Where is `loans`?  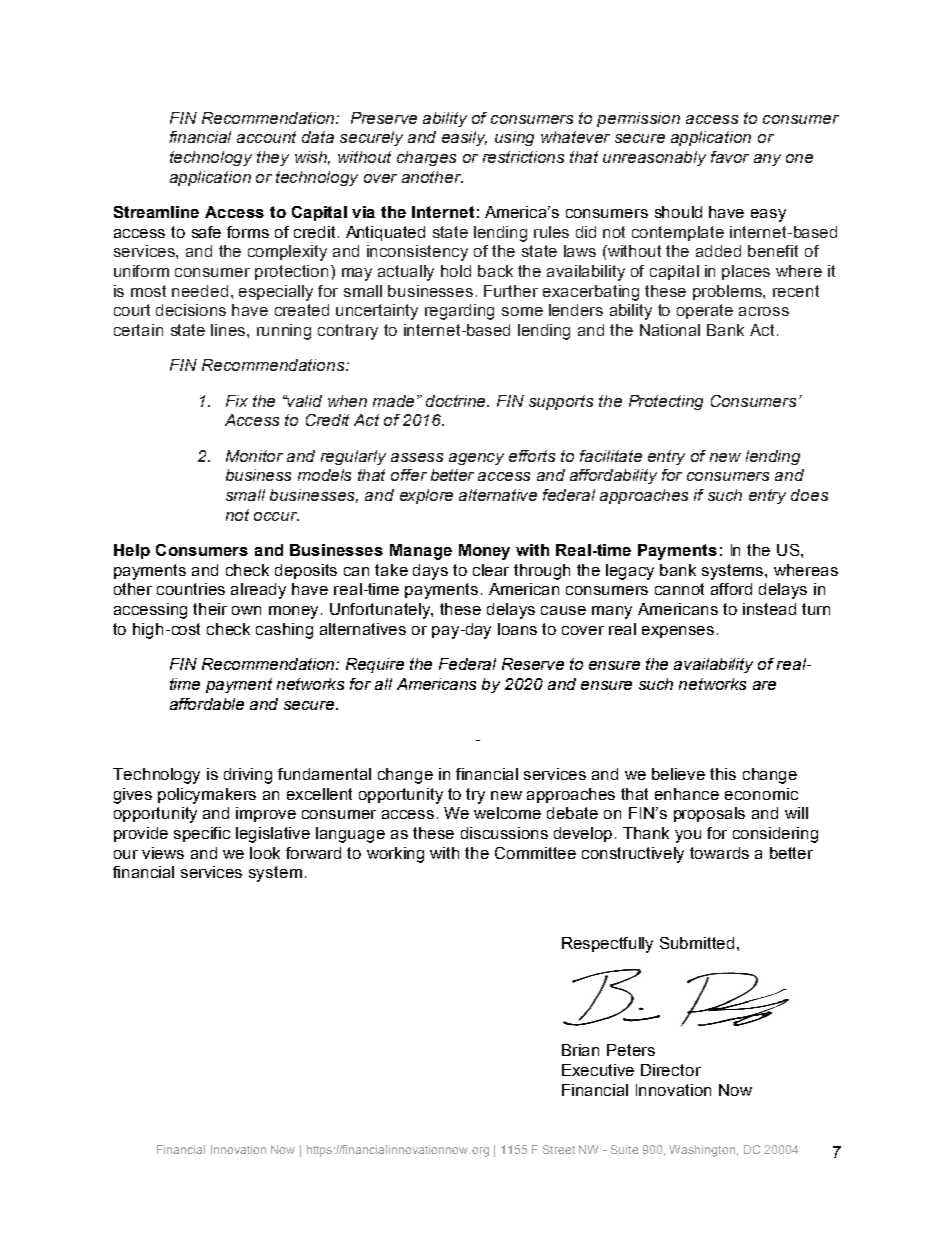 loans is located at coordinates (517, 629).
